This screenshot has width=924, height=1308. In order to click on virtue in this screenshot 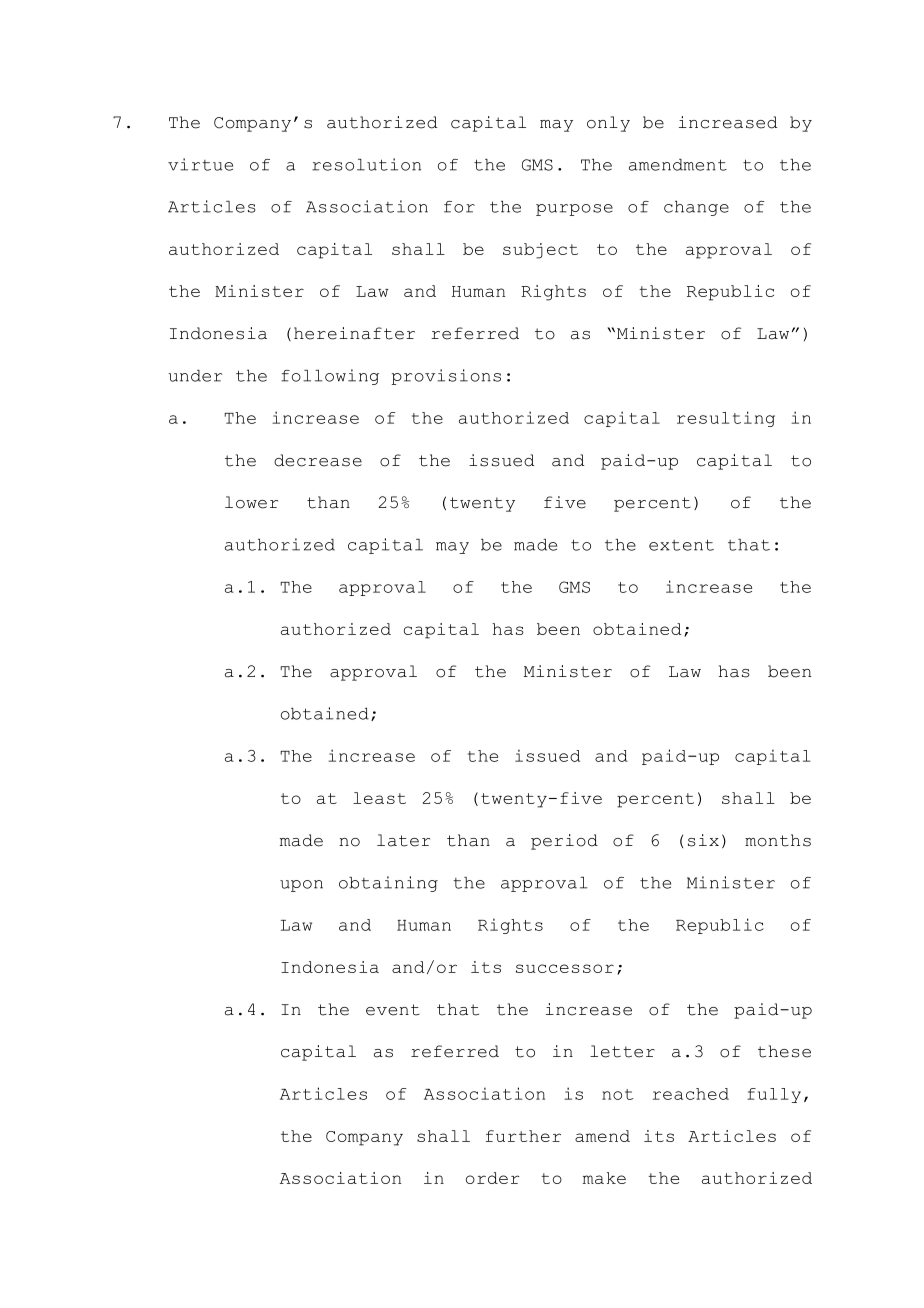, I will do `click(200, 164)`.
